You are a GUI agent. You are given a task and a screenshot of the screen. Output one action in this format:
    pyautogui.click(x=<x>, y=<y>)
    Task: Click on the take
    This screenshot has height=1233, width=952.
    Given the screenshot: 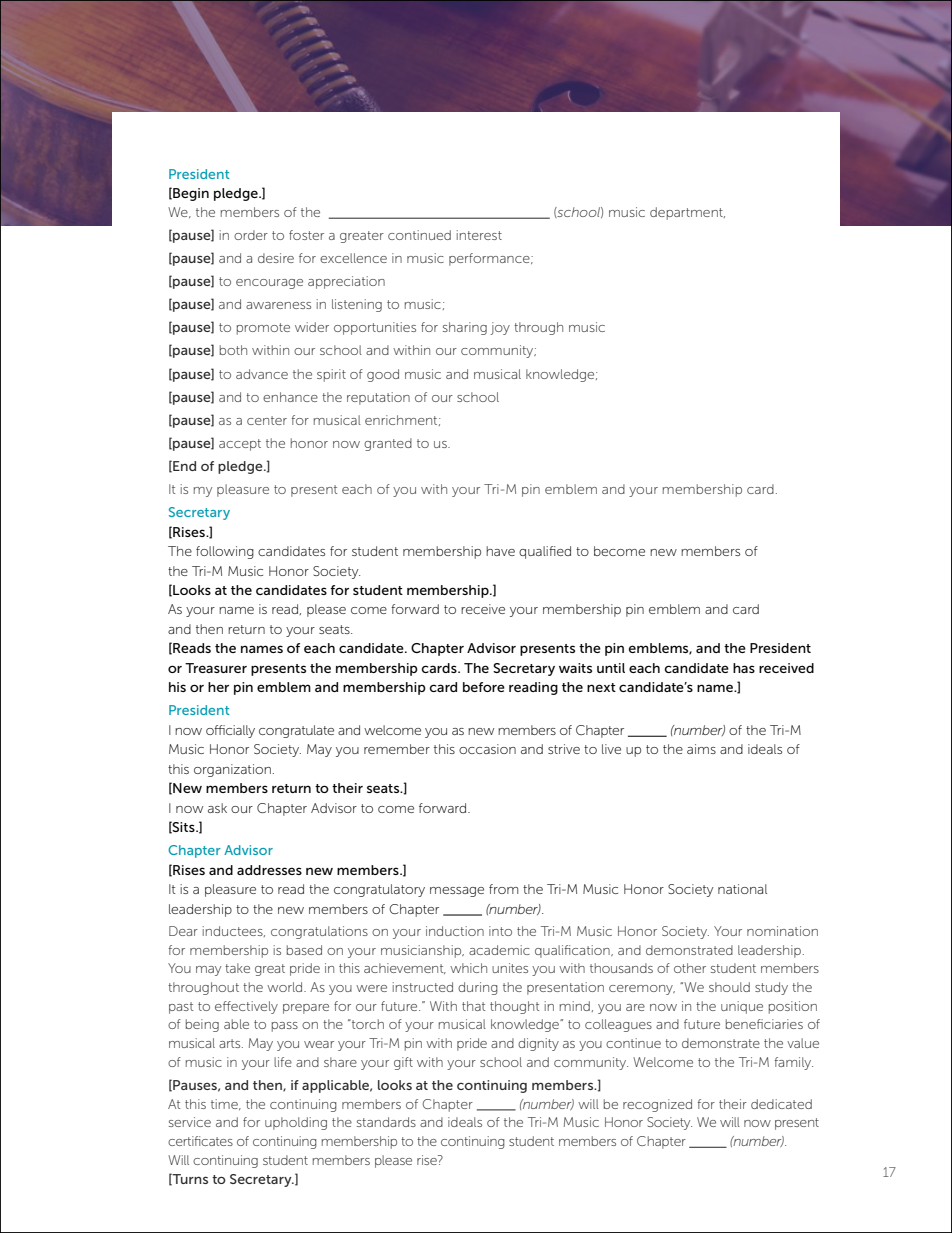 What is the action you would take?
    pyautogui.click(x=237, y=968)
